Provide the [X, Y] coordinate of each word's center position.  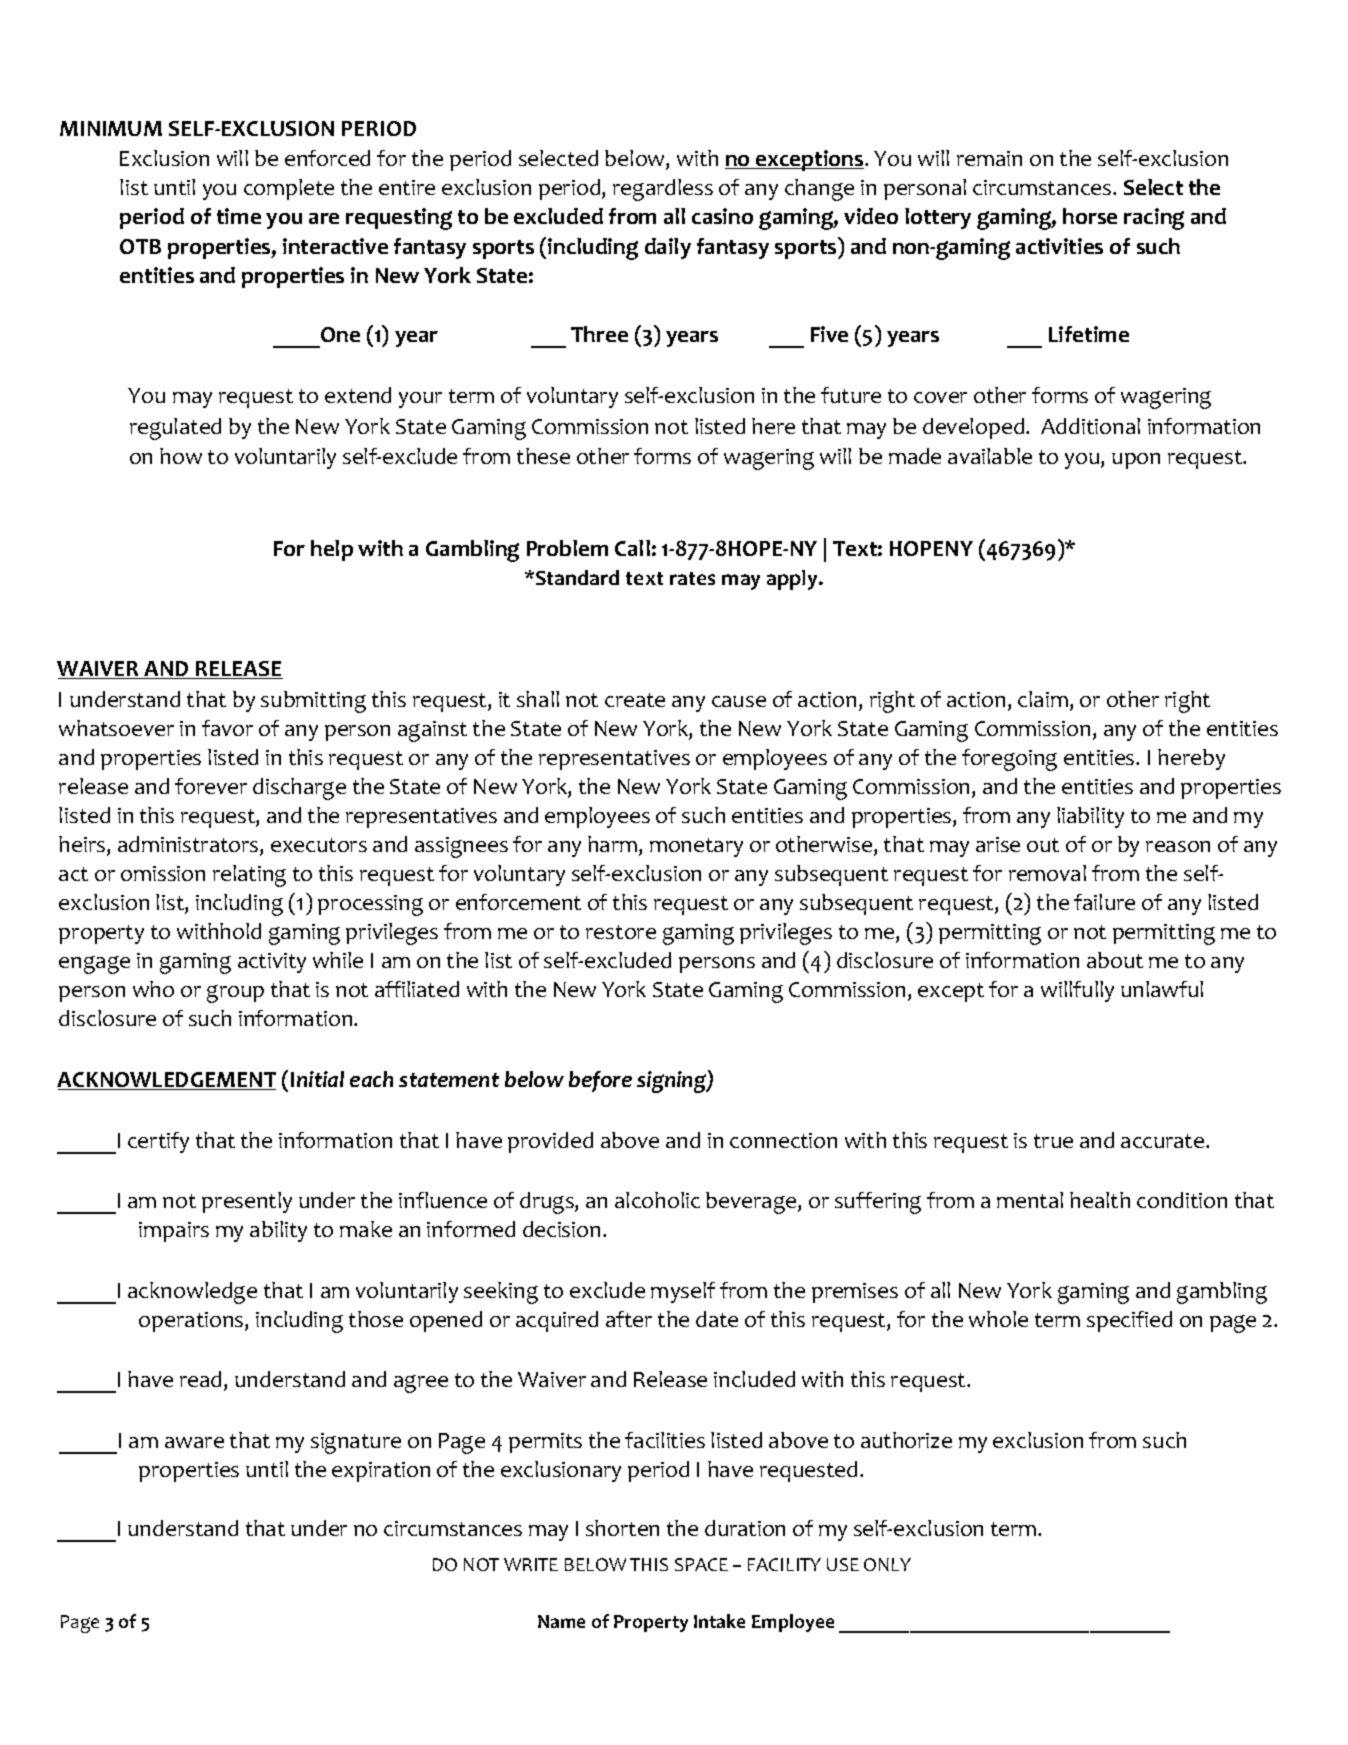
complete [289, 189]
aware [194, 1442]
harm [612, 844]
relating [249, 876]
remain [989, 158]
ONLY [887, 1564]
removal [1047, 873]
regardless [663, 190]
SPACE [701, 1564]
